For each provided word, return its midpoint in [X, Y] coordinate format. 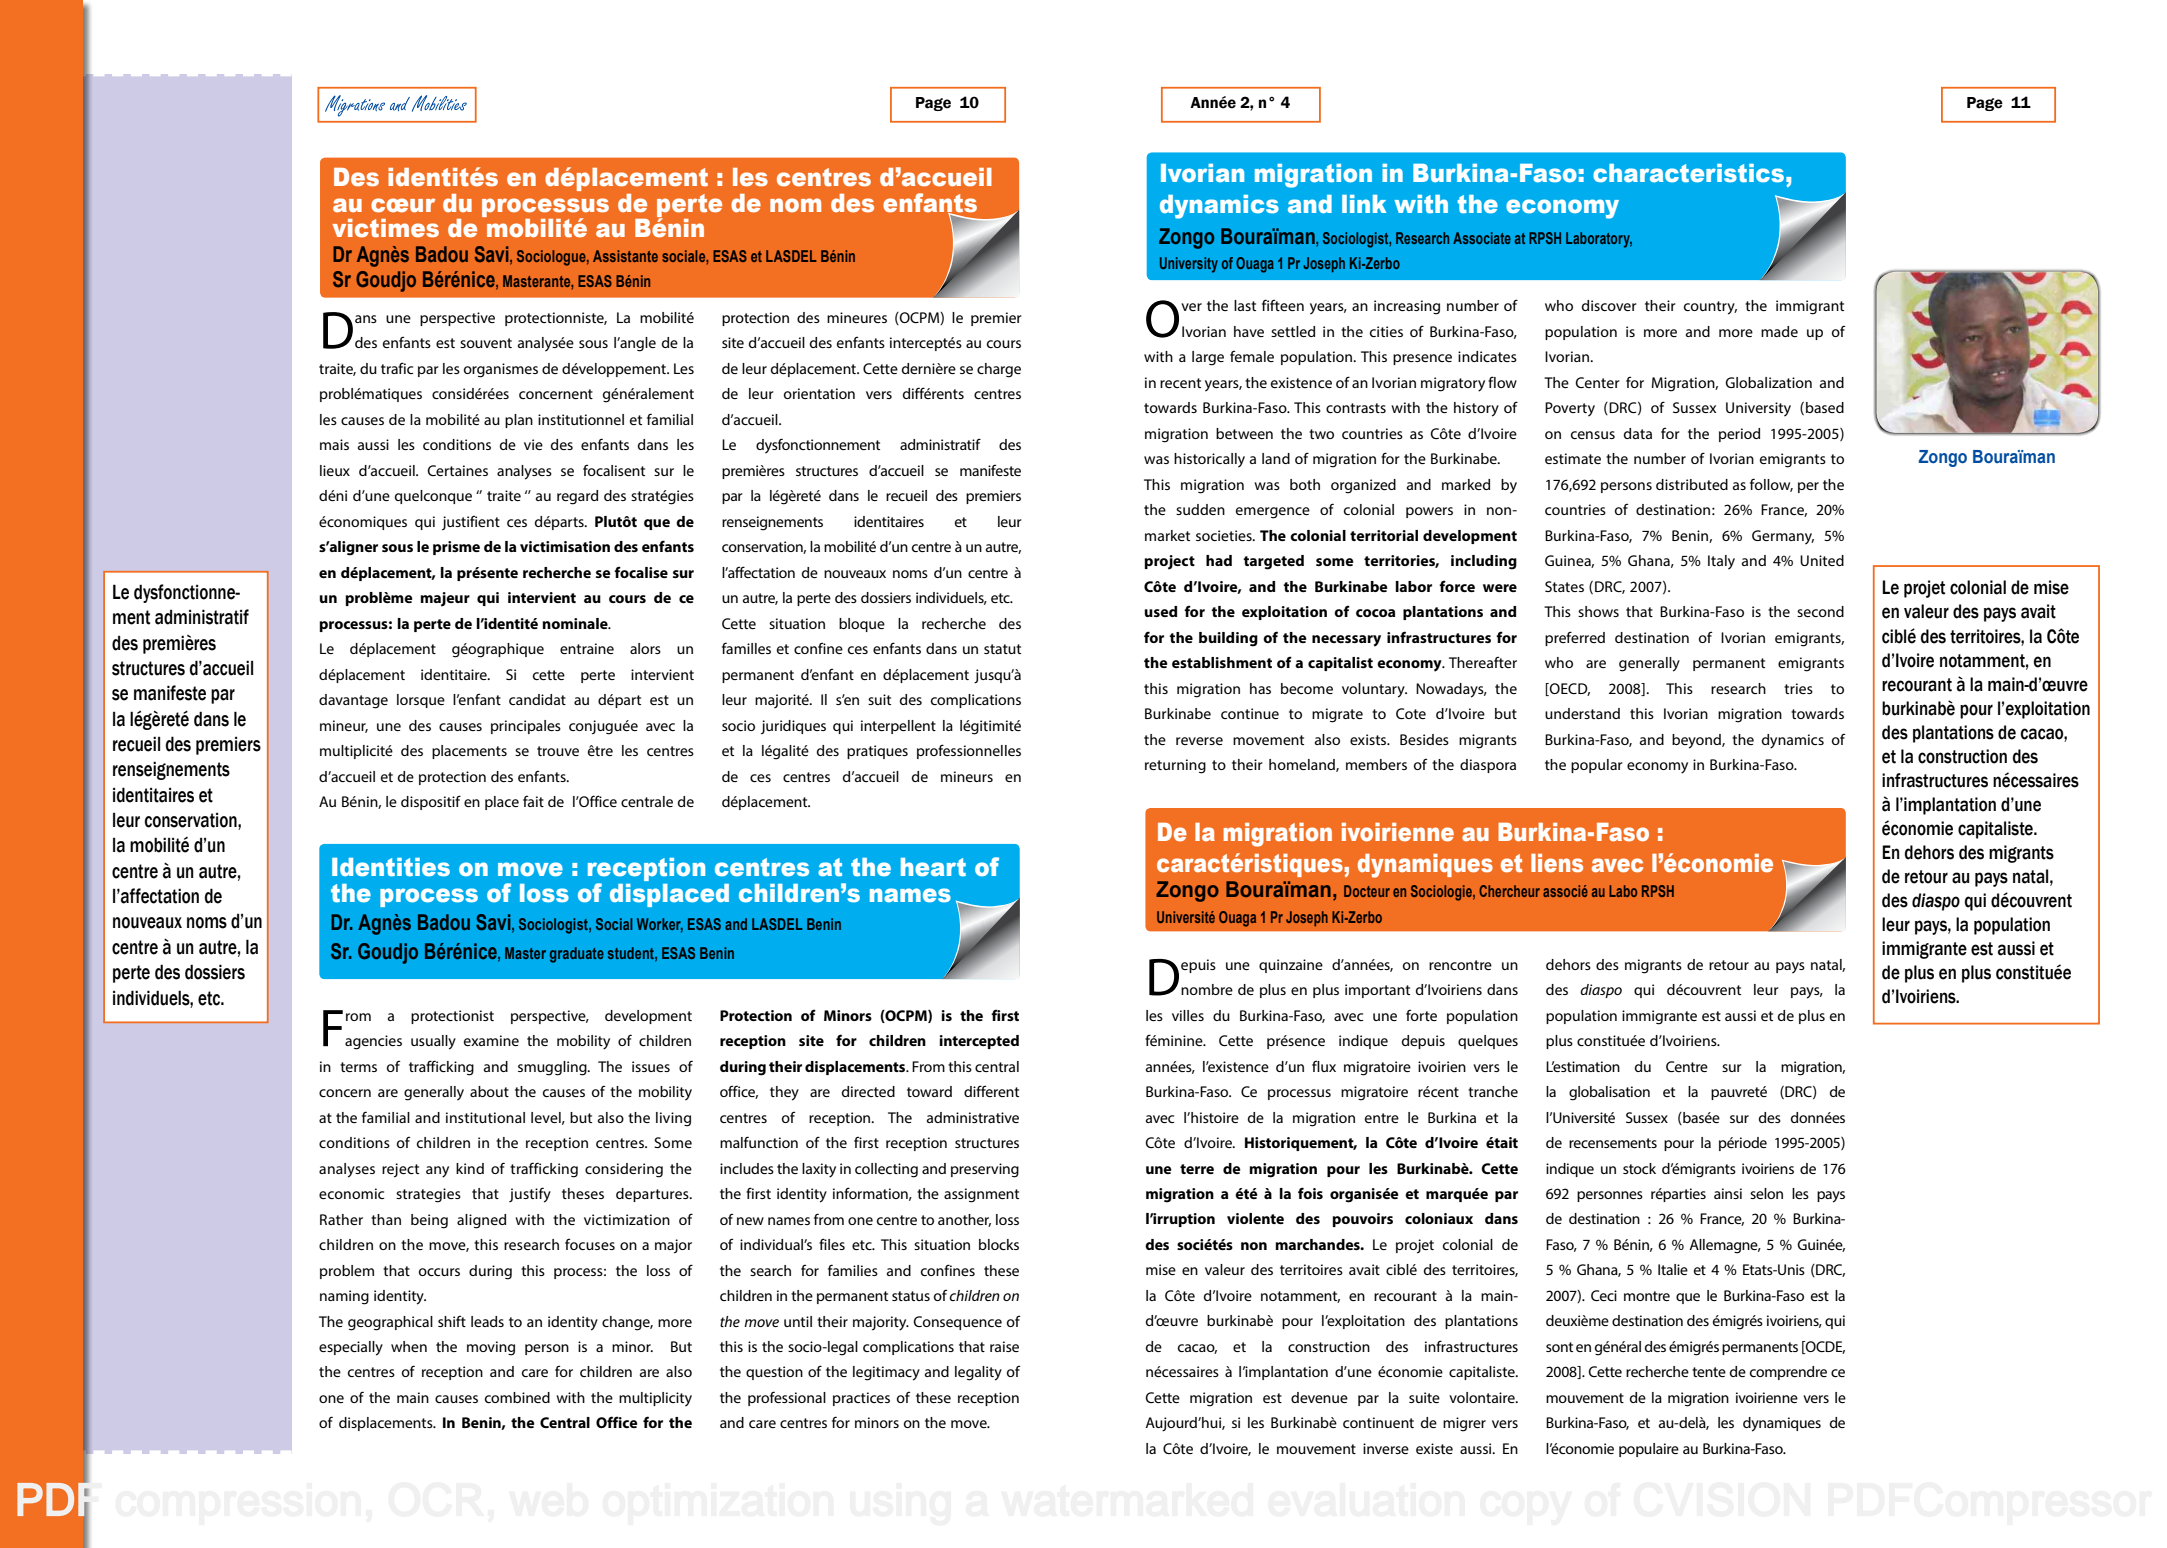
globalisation [1609, 1093]
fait [533, 801]
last [1245, 305]
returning [1175, 766]
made [1779, 331]
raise [1004, 1346]
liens [1557, 863]
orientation [819, 393]
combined [517, 1397]
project [1169, 562]
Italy [1721, 562]
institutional [485, 1117]
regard [577, 497]
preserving [985, 1170]
